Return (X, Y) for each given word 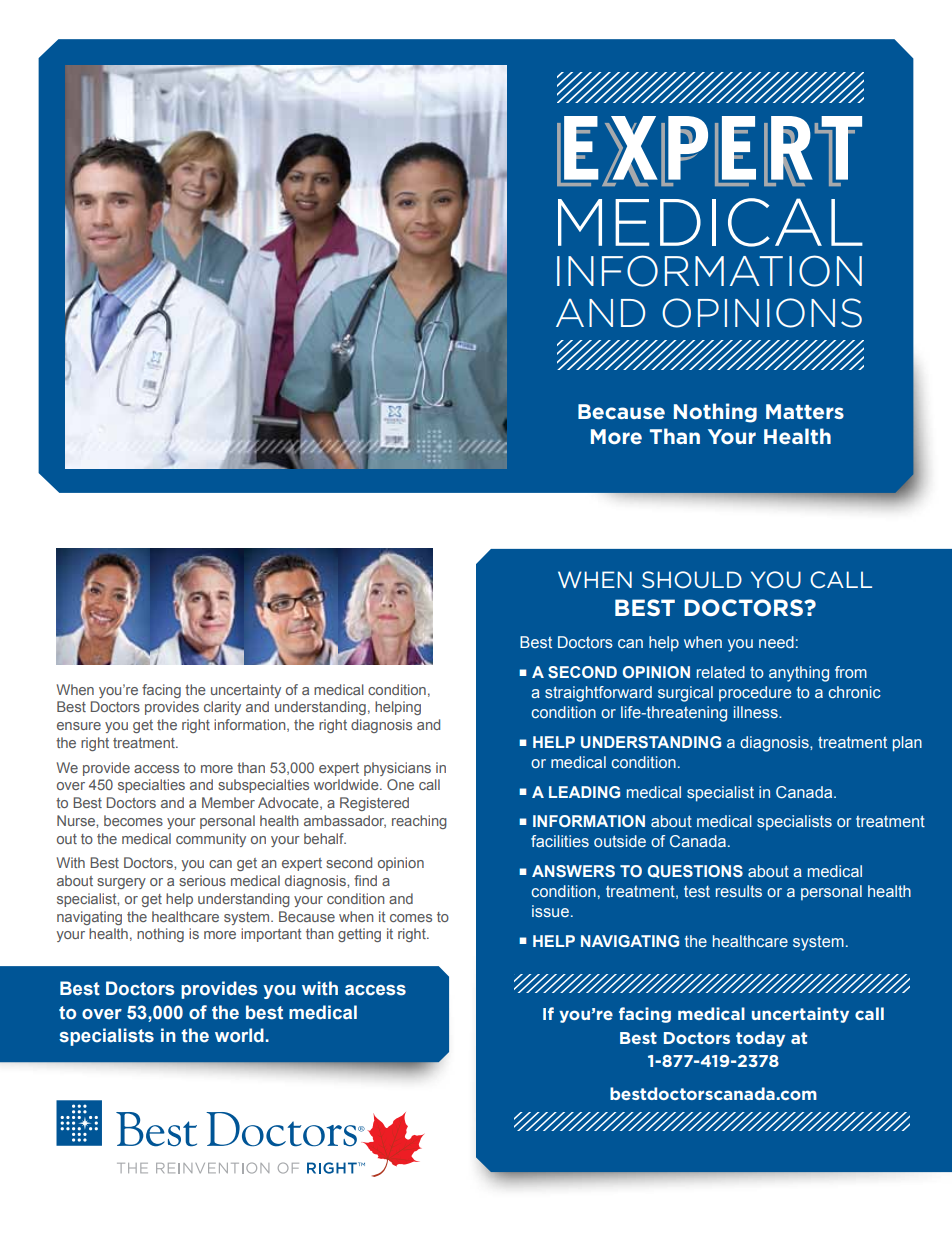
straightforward (598, 694)
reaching (419, 822)
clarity (222, 708)
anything (799, 674)
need (776, 642)
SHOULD (692, 579)
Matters (805, 411)
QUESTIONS (695, 871)
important (271, 935)
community (211, 840)
